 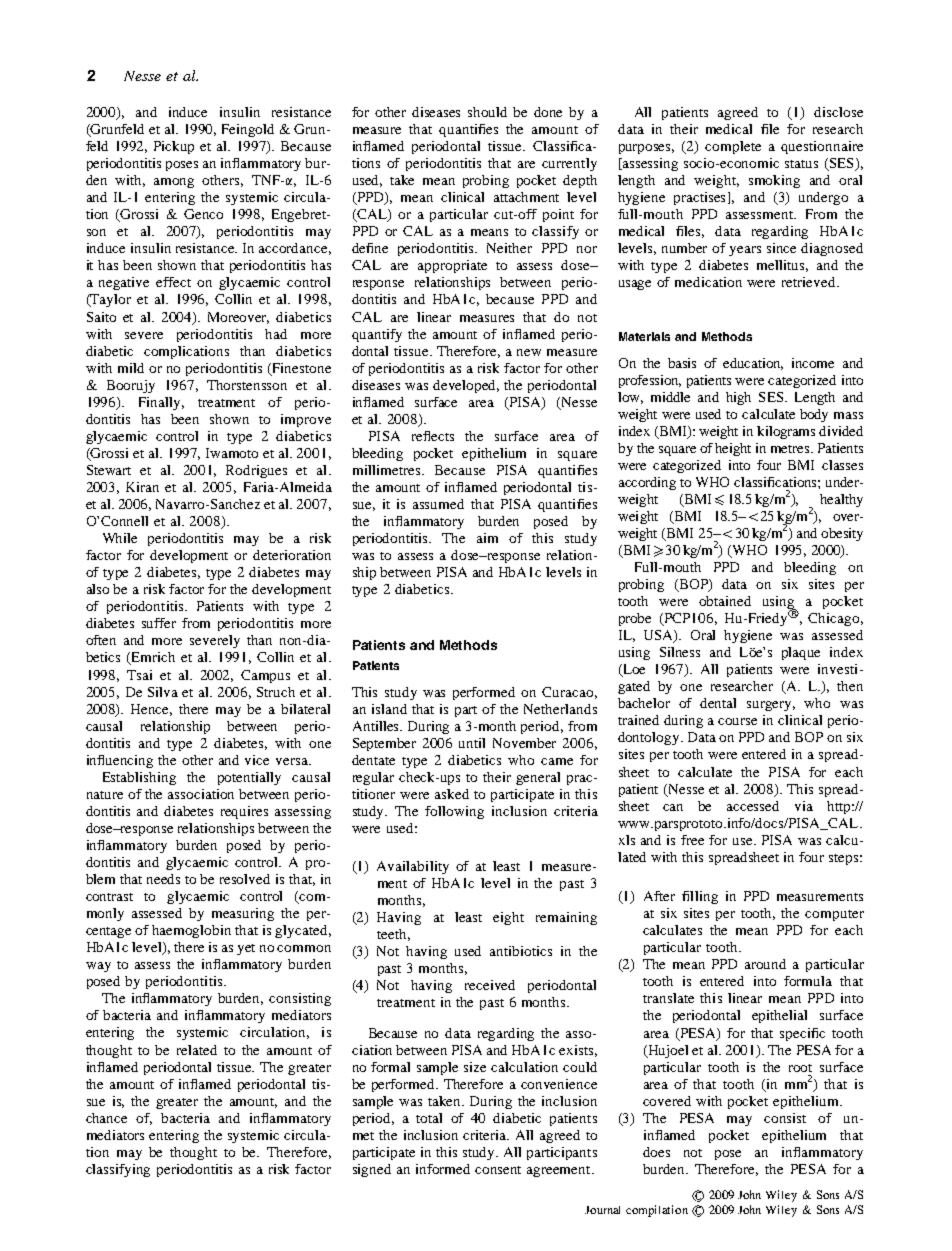 I want to click on island, so click(x=389, y=709).
